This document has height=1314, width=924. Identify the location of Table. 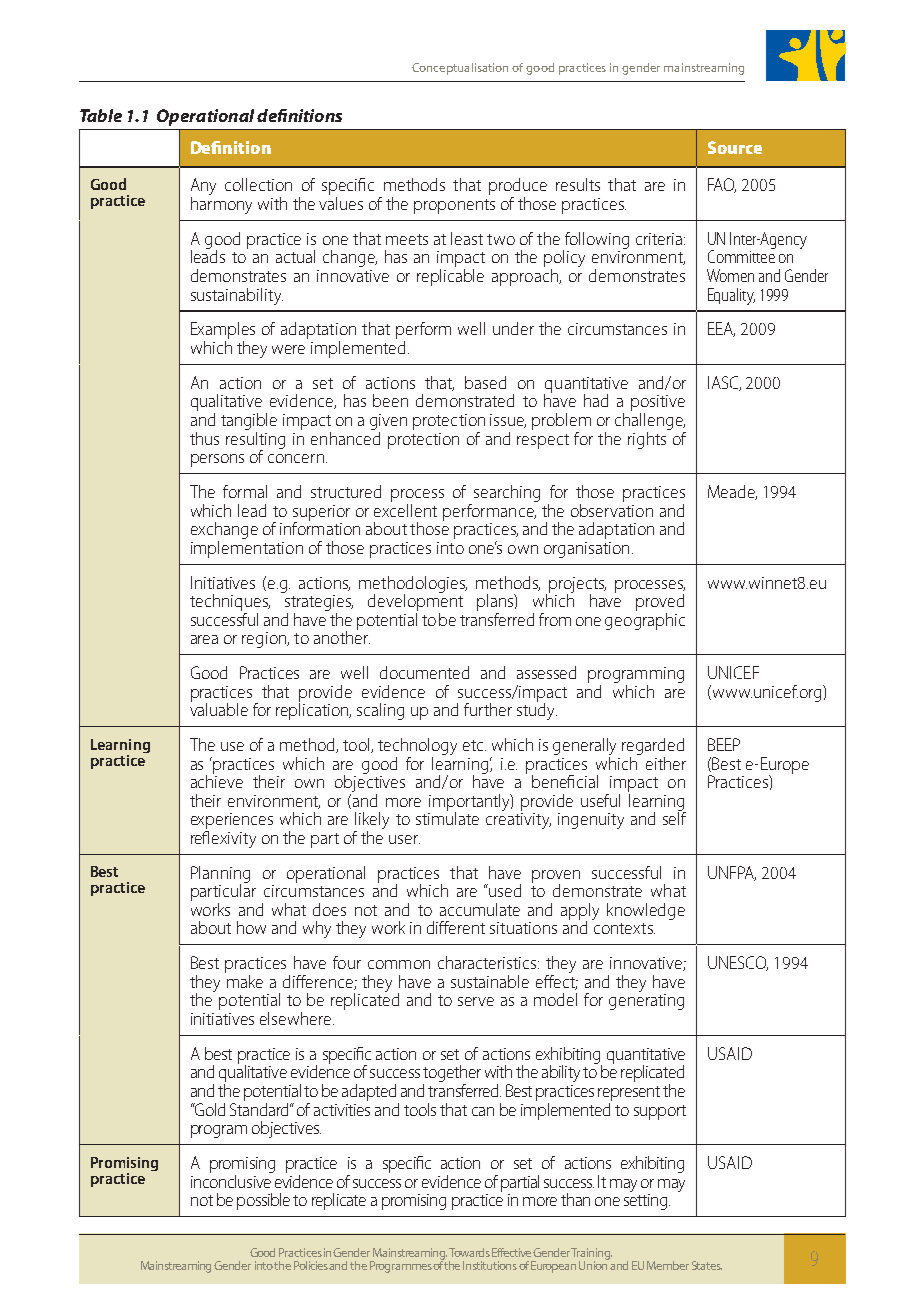
(101, 115).
